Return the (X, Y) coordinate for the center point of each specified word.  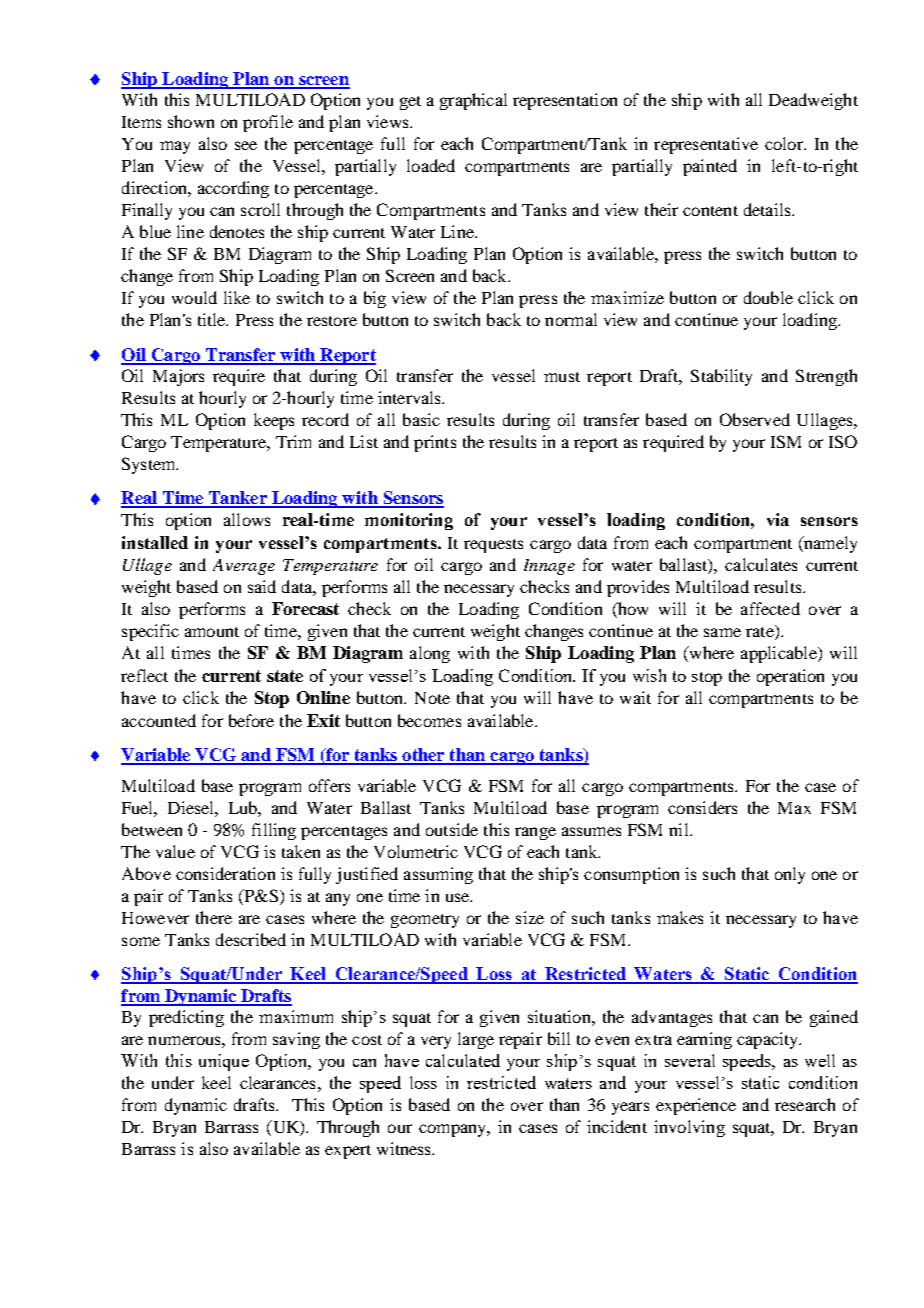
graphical (473, 101)
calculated (463, 1060)
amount (212, 632)
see (246, 145)
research (805, 1104)
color (785, 143)
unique (224, 1062)
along (430, 654)
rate (761, 632)
